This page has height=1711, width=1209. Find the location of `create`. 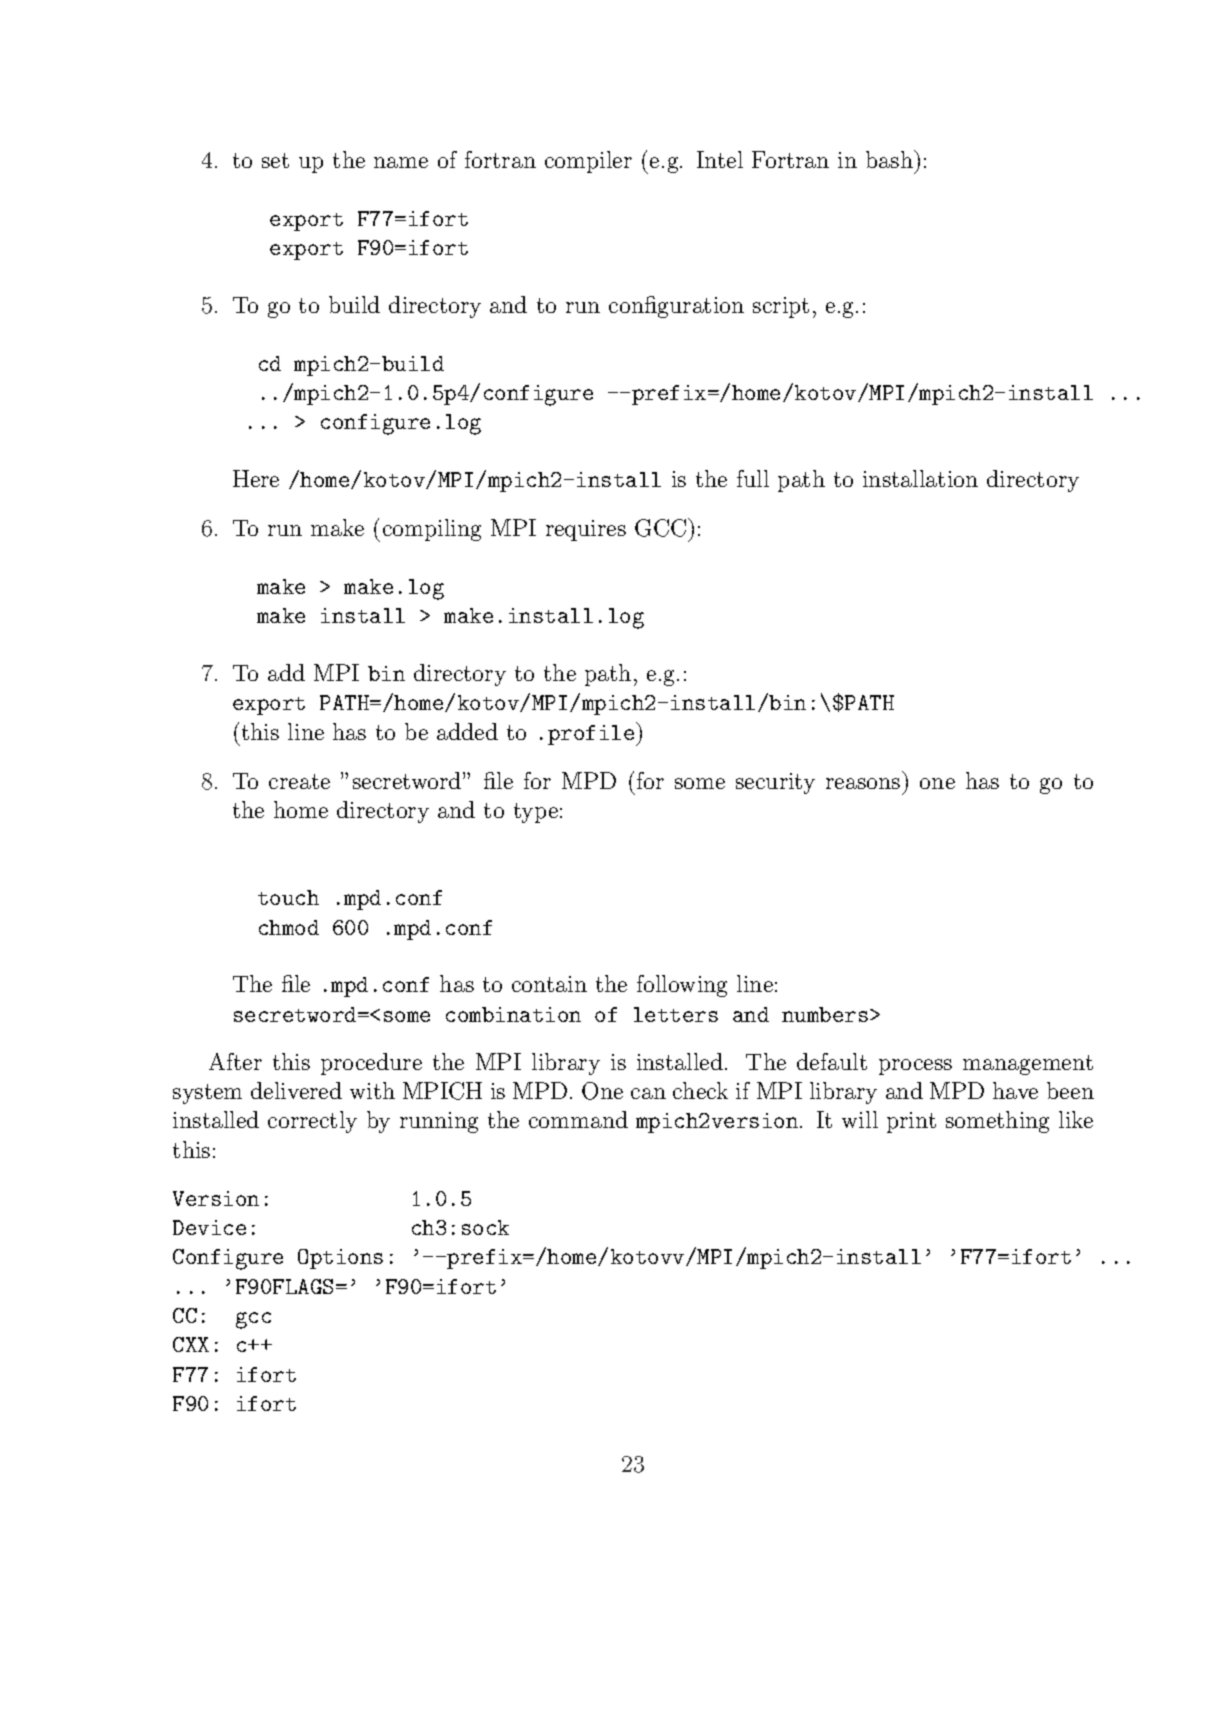

create is located at coordinates (299, 781).
